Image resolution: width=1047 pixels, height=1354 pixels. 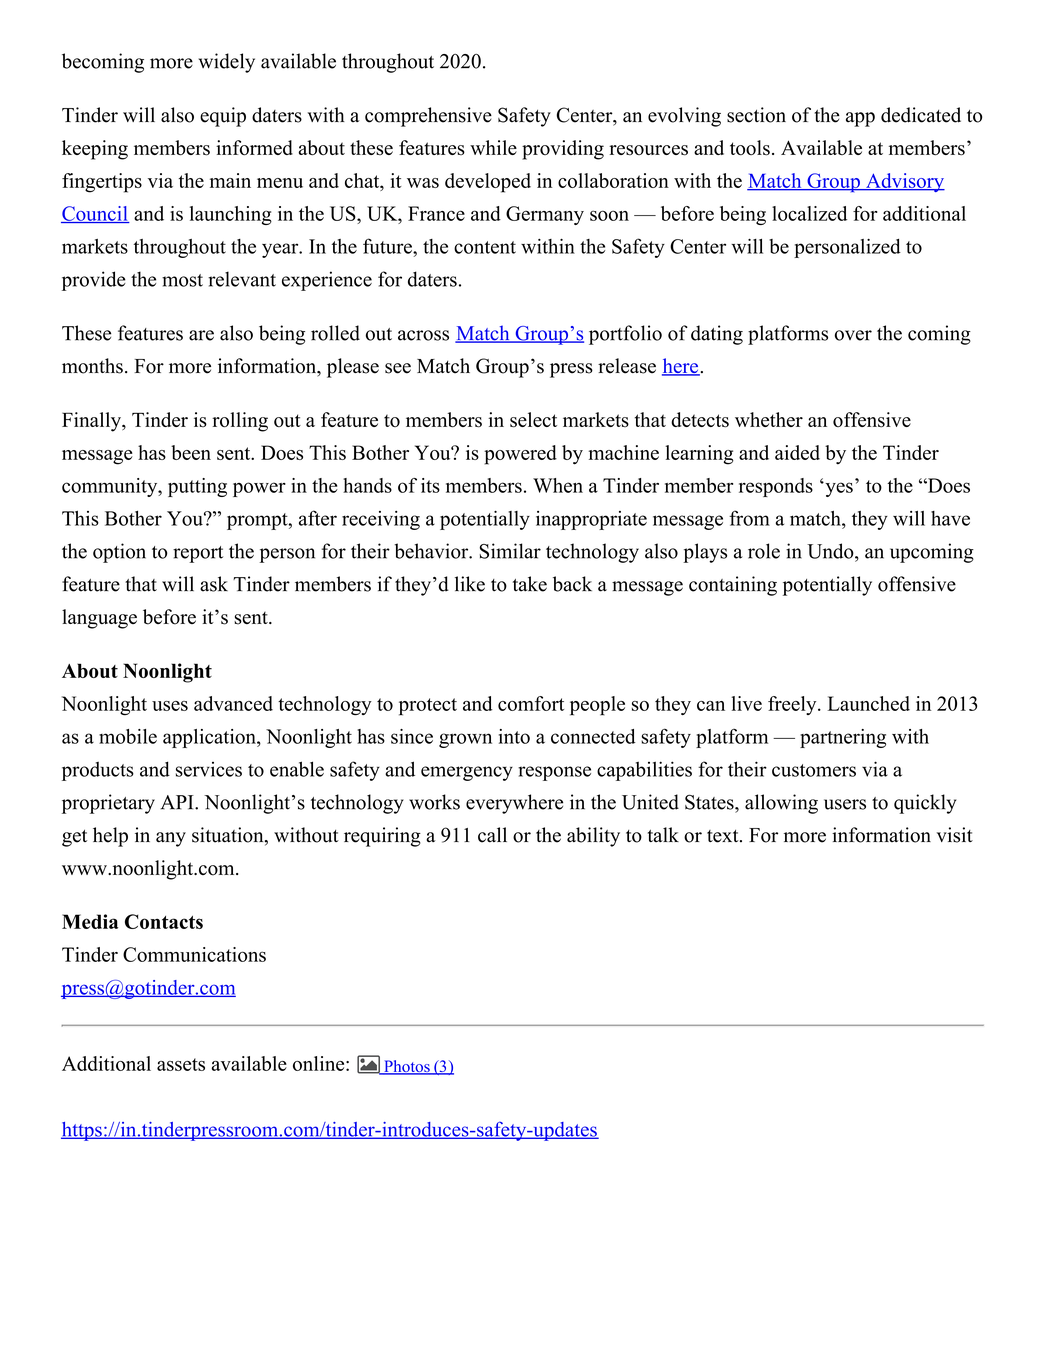 I want to click on most, so click(x=182, y=280).
